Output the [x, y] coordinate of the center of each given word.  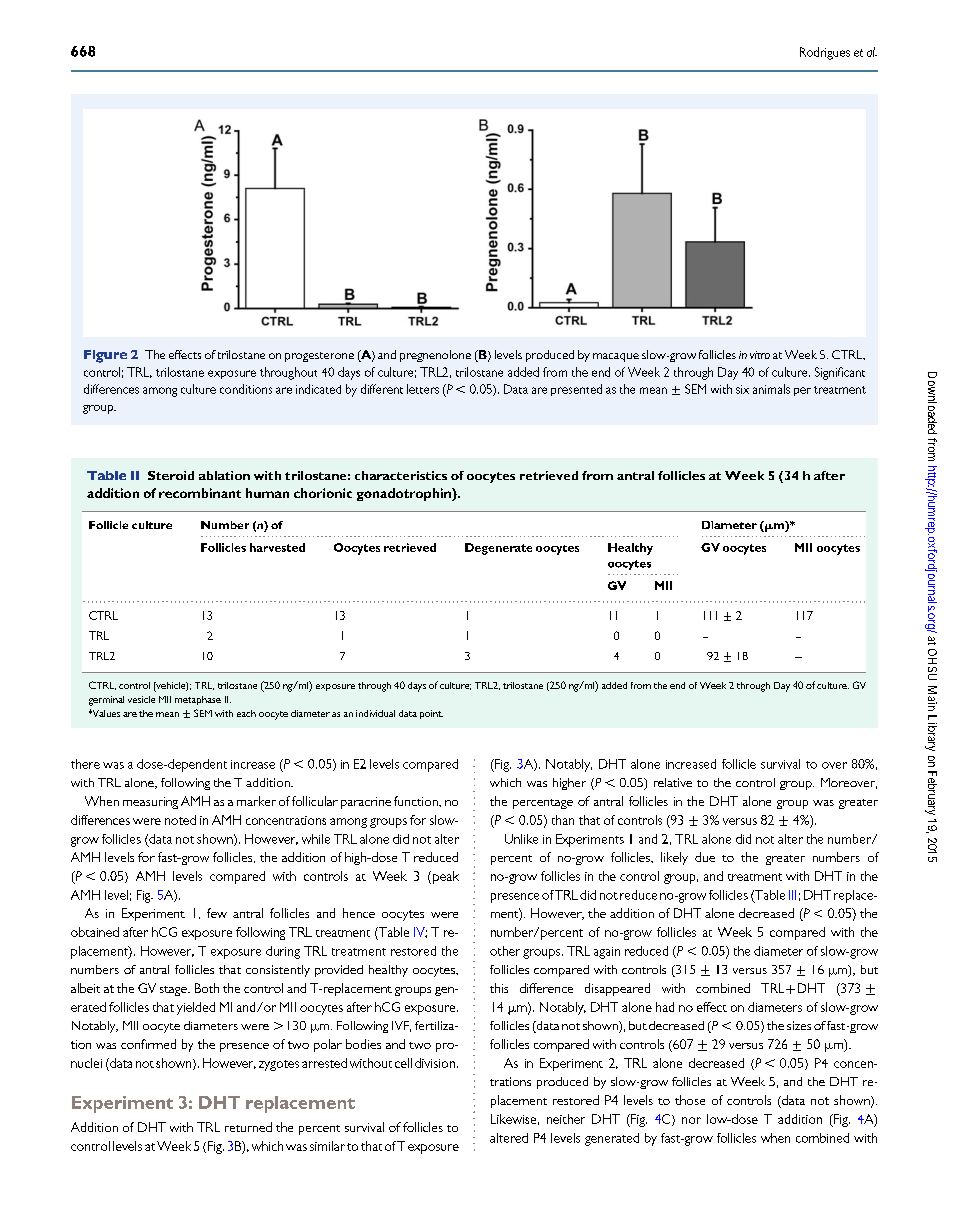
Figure [105, 356]
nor [691, 1120]
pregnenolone [435, 356]
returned [248, 1127]
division [435, 1063]
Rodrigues [825, 53]
